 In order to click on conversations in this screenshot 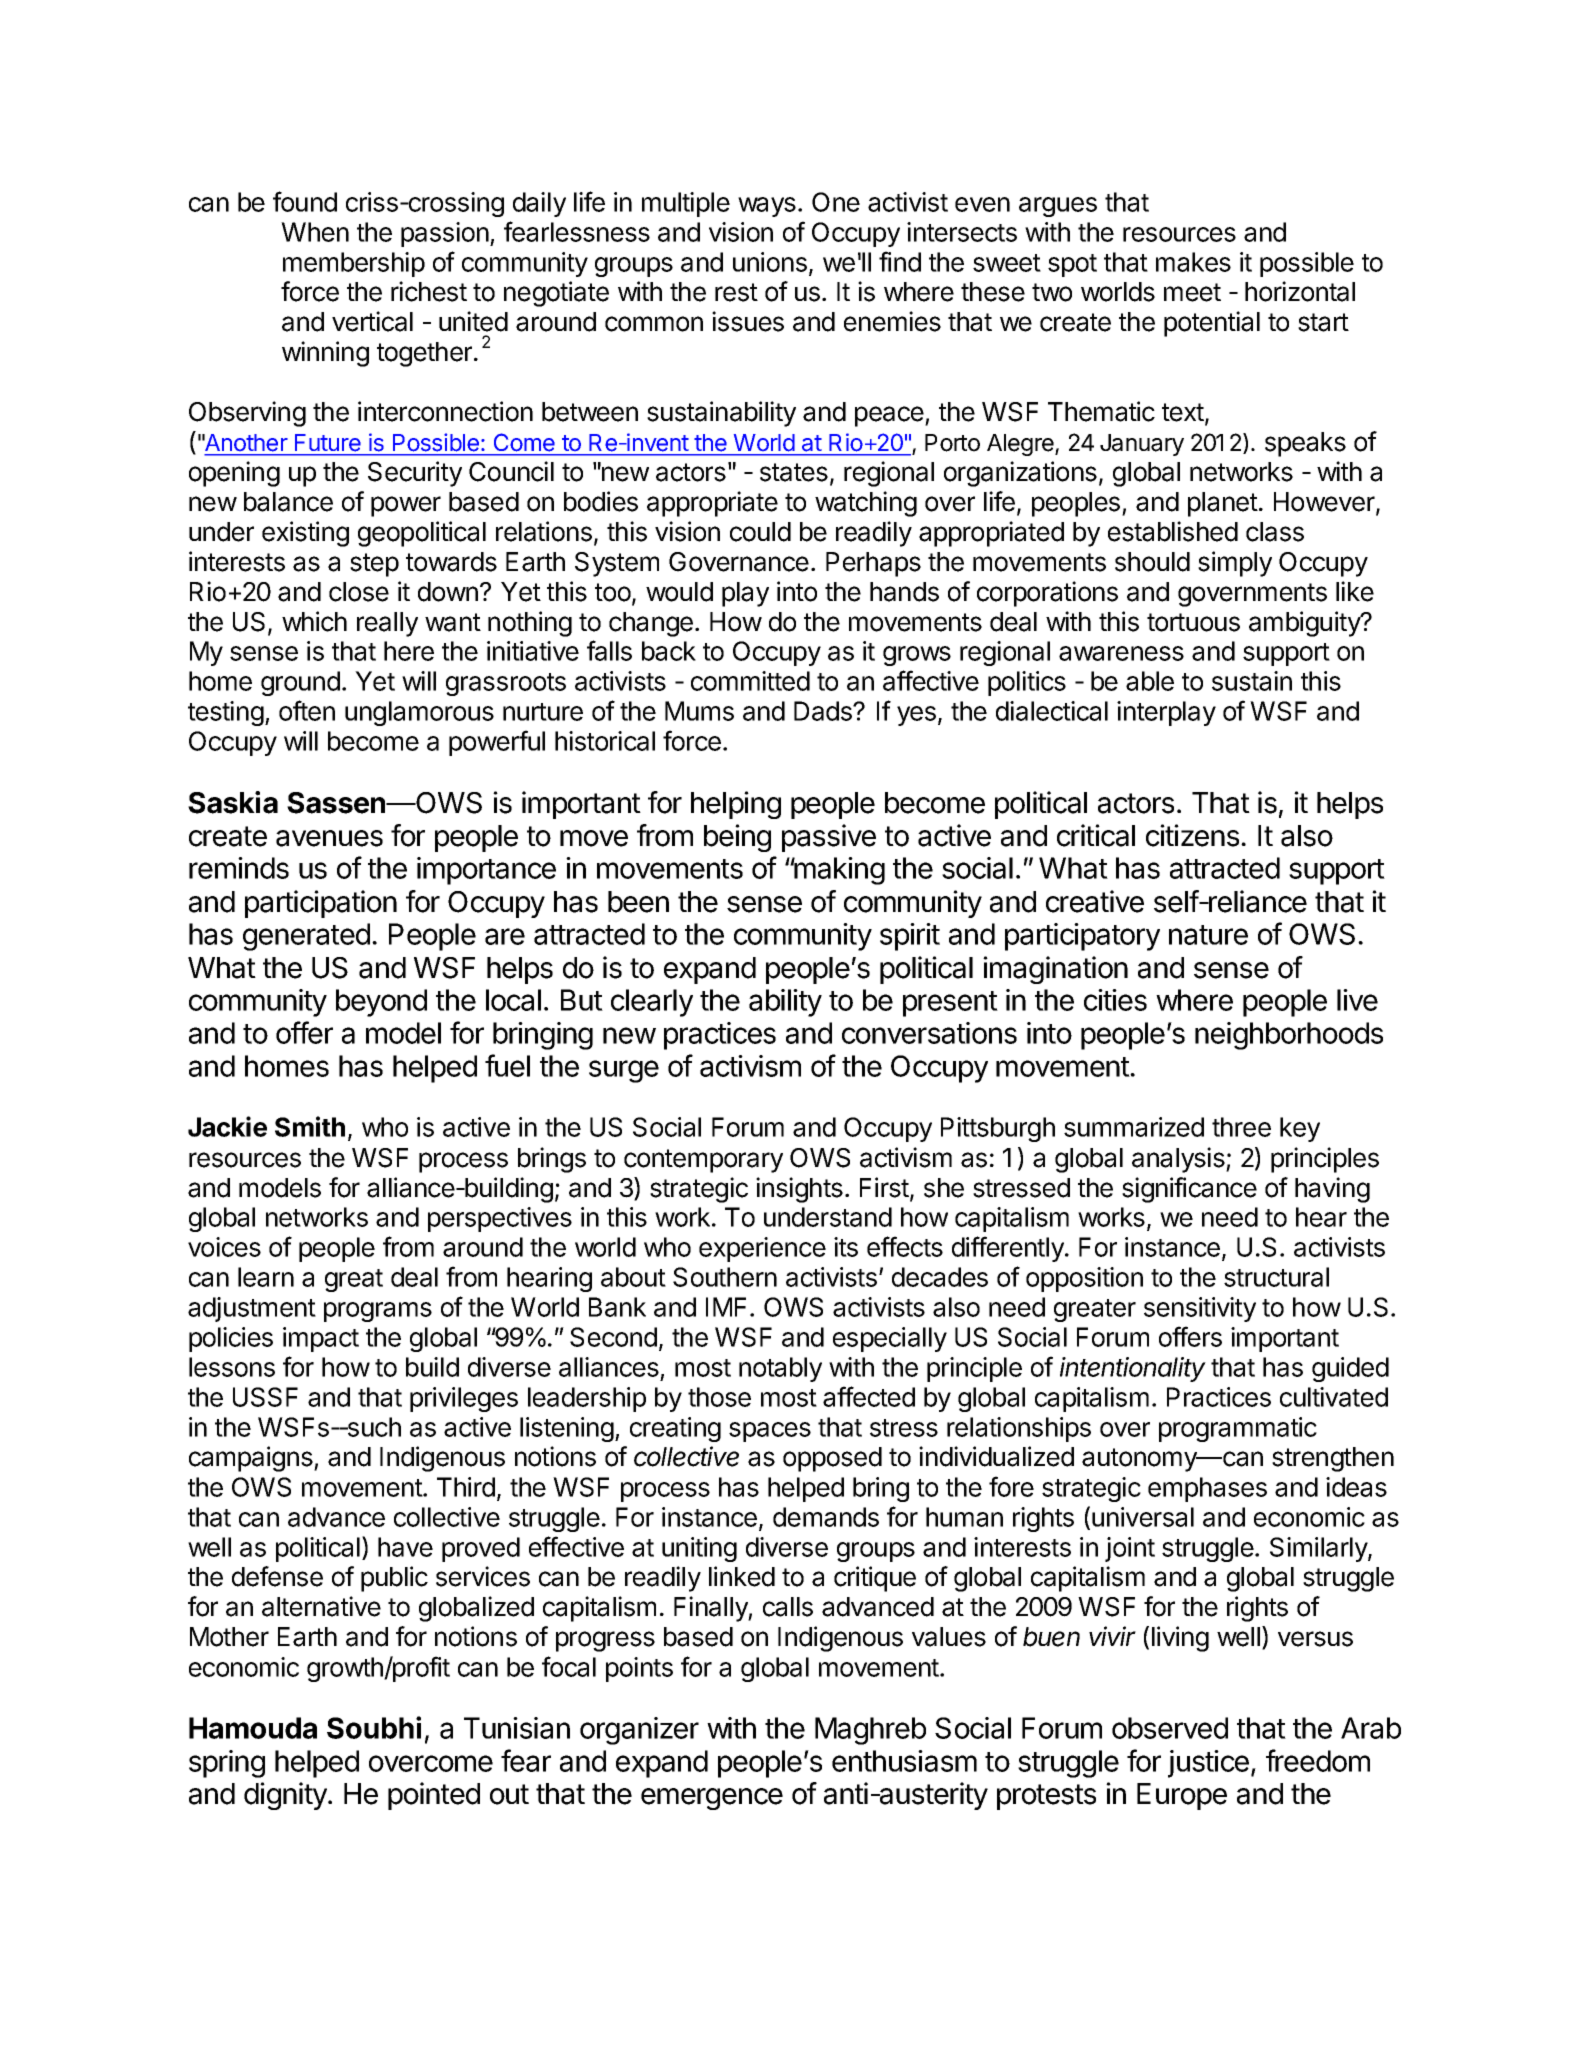, I will do `click(929, 1033)`.
